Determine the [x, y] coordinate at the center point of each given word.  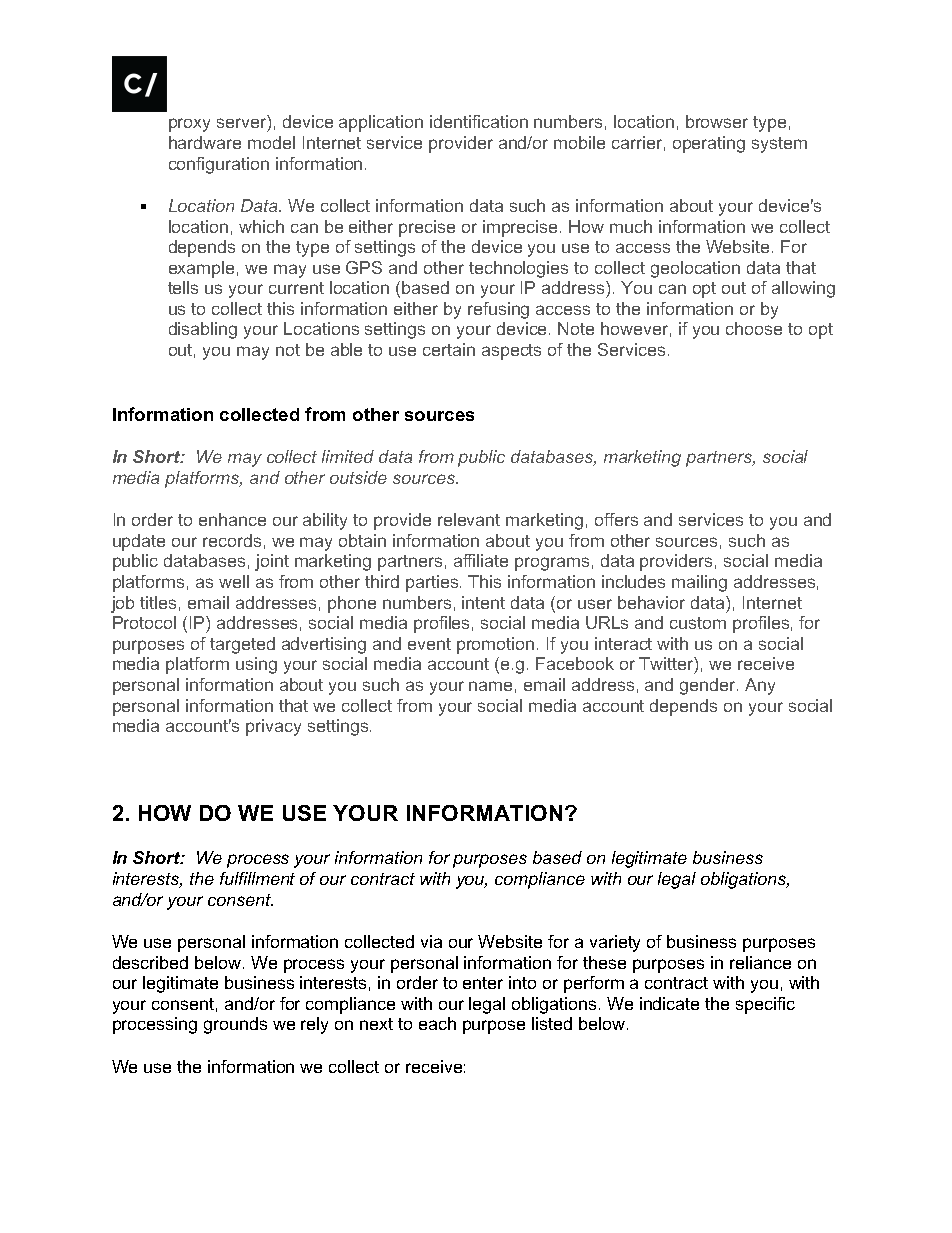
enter [483, 983]
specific [765, 1005]
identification [479, 121]
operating [709, 144]
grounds [235, 1025]
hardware [205, 142]
